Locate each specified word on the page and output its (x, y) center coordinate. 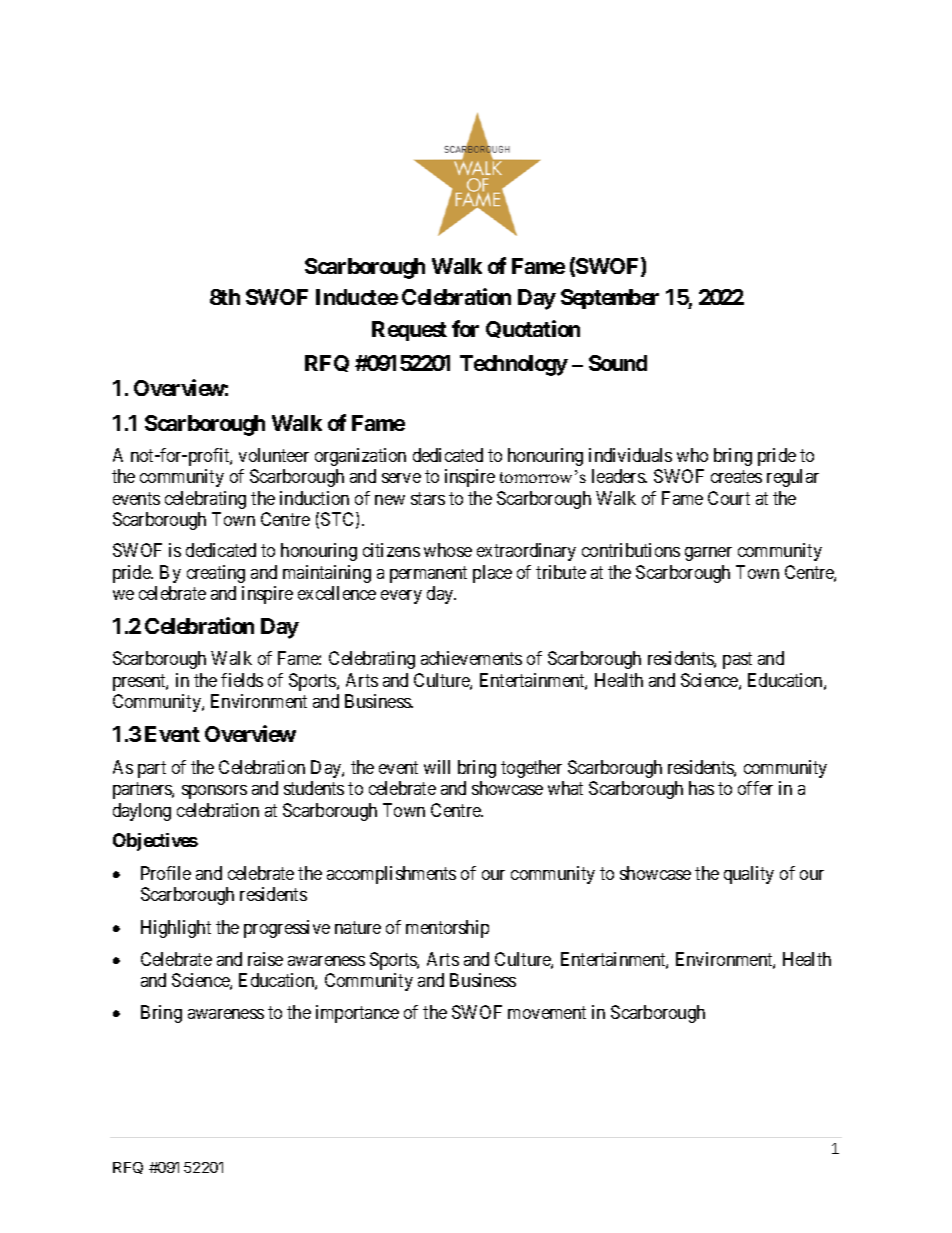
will (437, 767)
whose (448, 550)
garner (708, 554)
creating (216, 574)
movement (547, 1013)
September (610, 299)
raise (265, 959)
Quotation (533, 329)
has (701, 788)
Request (409, 331)
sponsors (214, 792)
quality (749, 875)
